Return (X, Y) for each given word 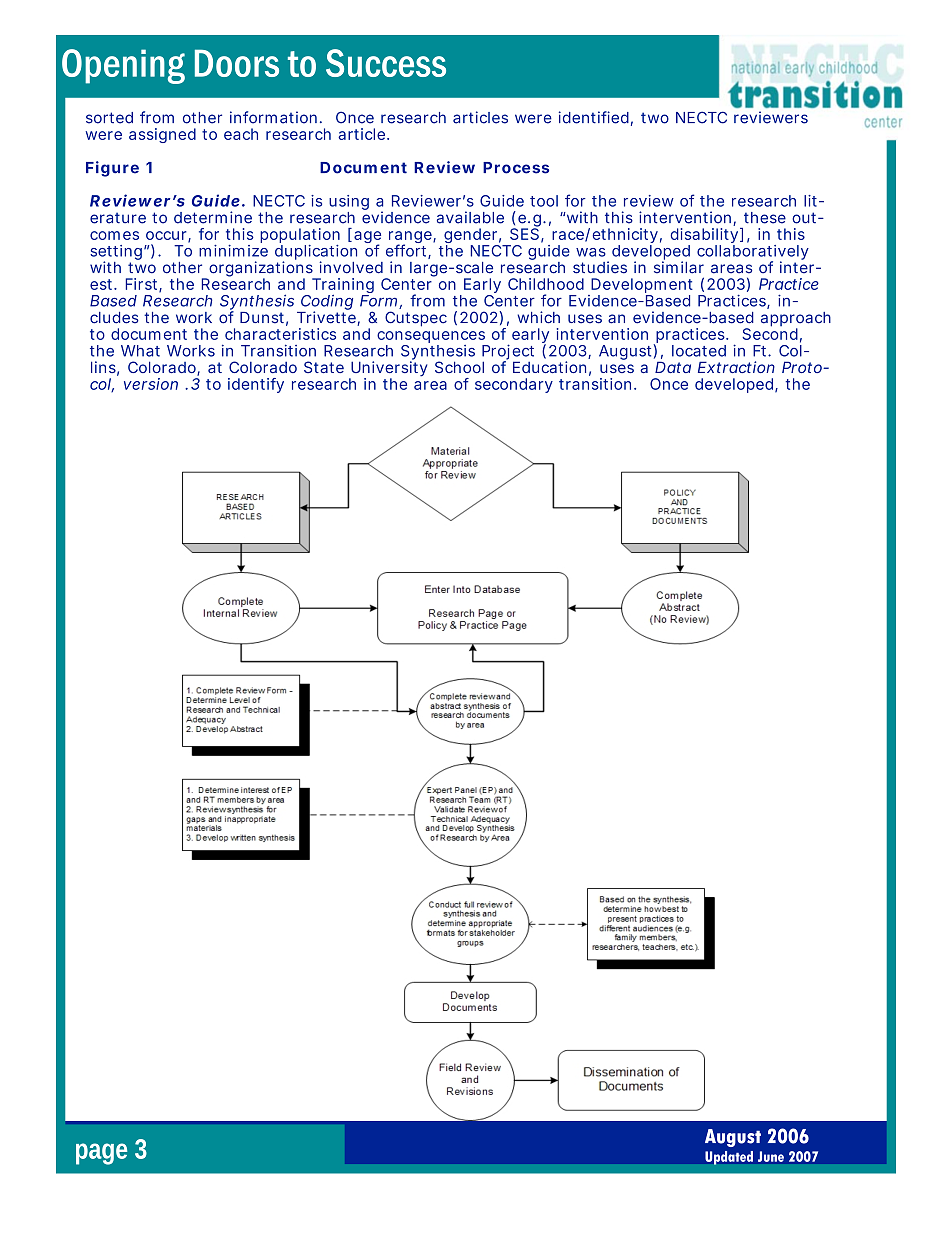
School (459, 367)
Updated (729, 1158)
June (771, 1156)
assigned (162, 135)
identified (594, 117)
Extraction (736, 367)
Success (386, 63)
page (101, 1154)
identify (256, 385)
